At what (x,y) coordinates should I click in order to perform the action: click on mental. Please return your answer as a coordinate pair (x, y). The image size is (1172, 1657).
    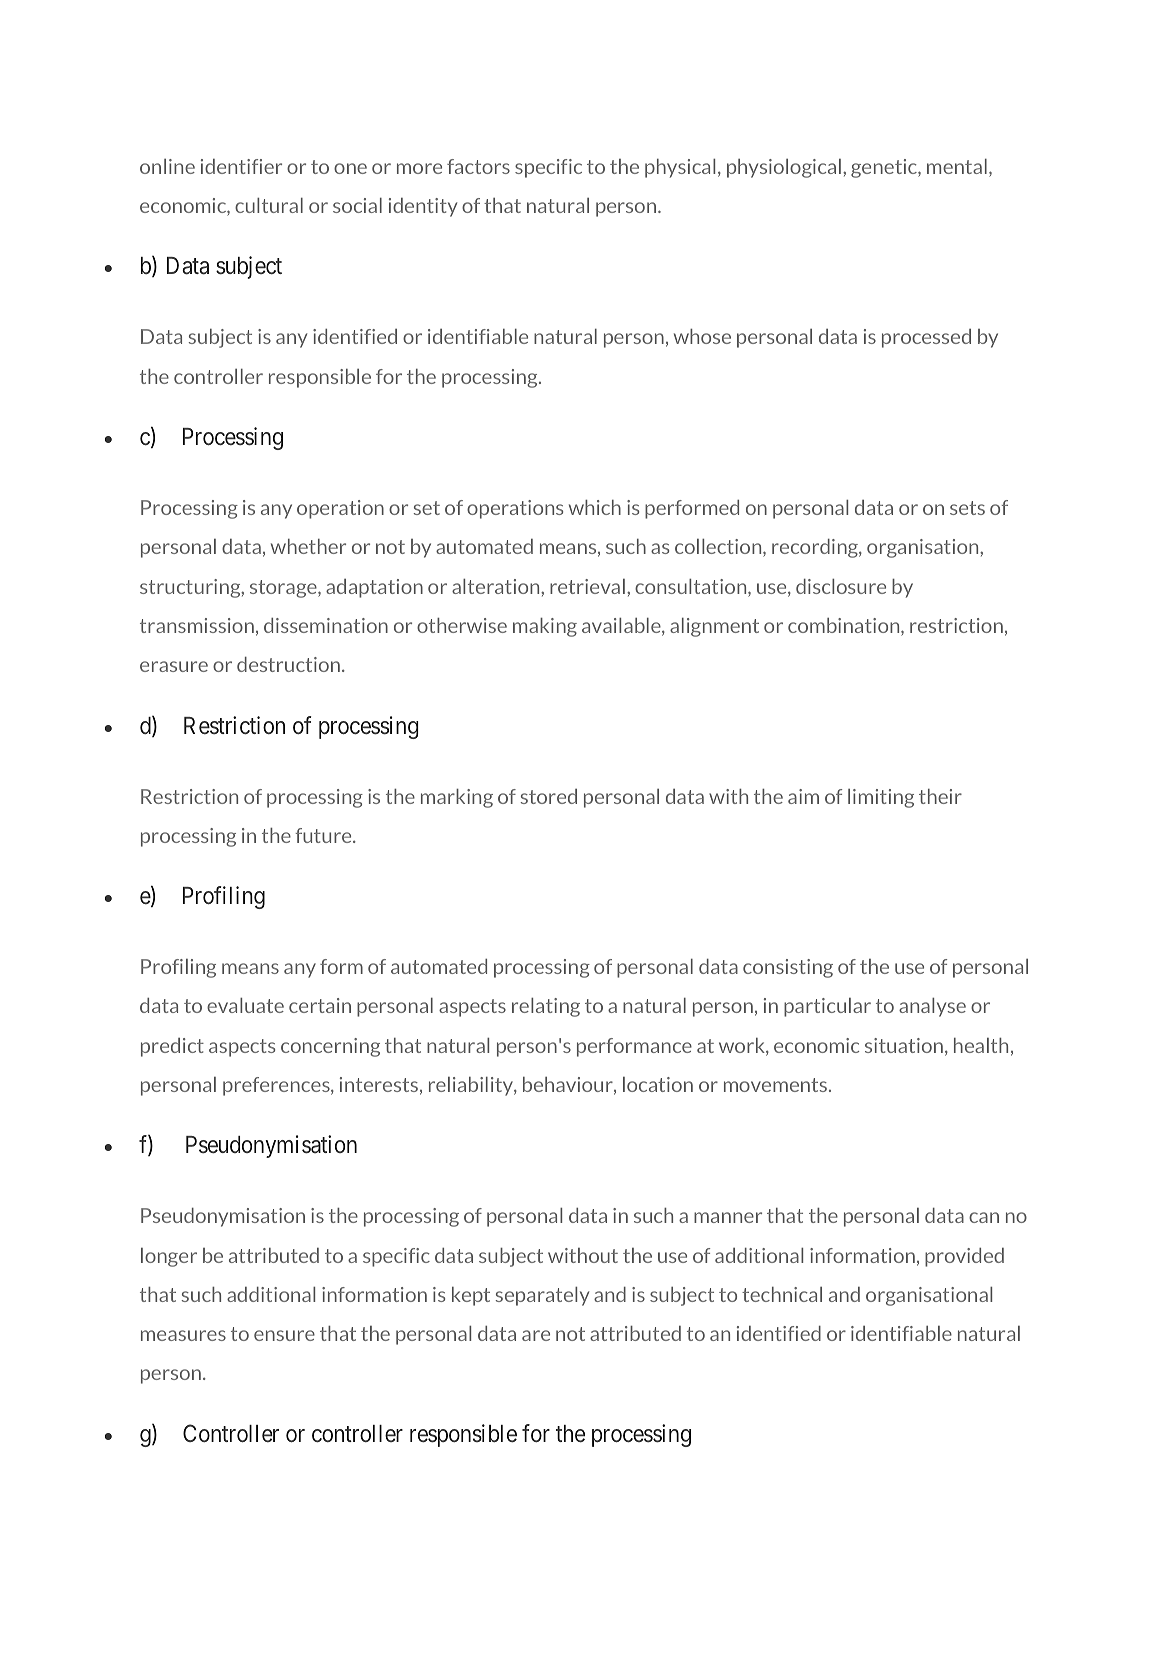
    Looking at the image, I should click on (957, 166).
